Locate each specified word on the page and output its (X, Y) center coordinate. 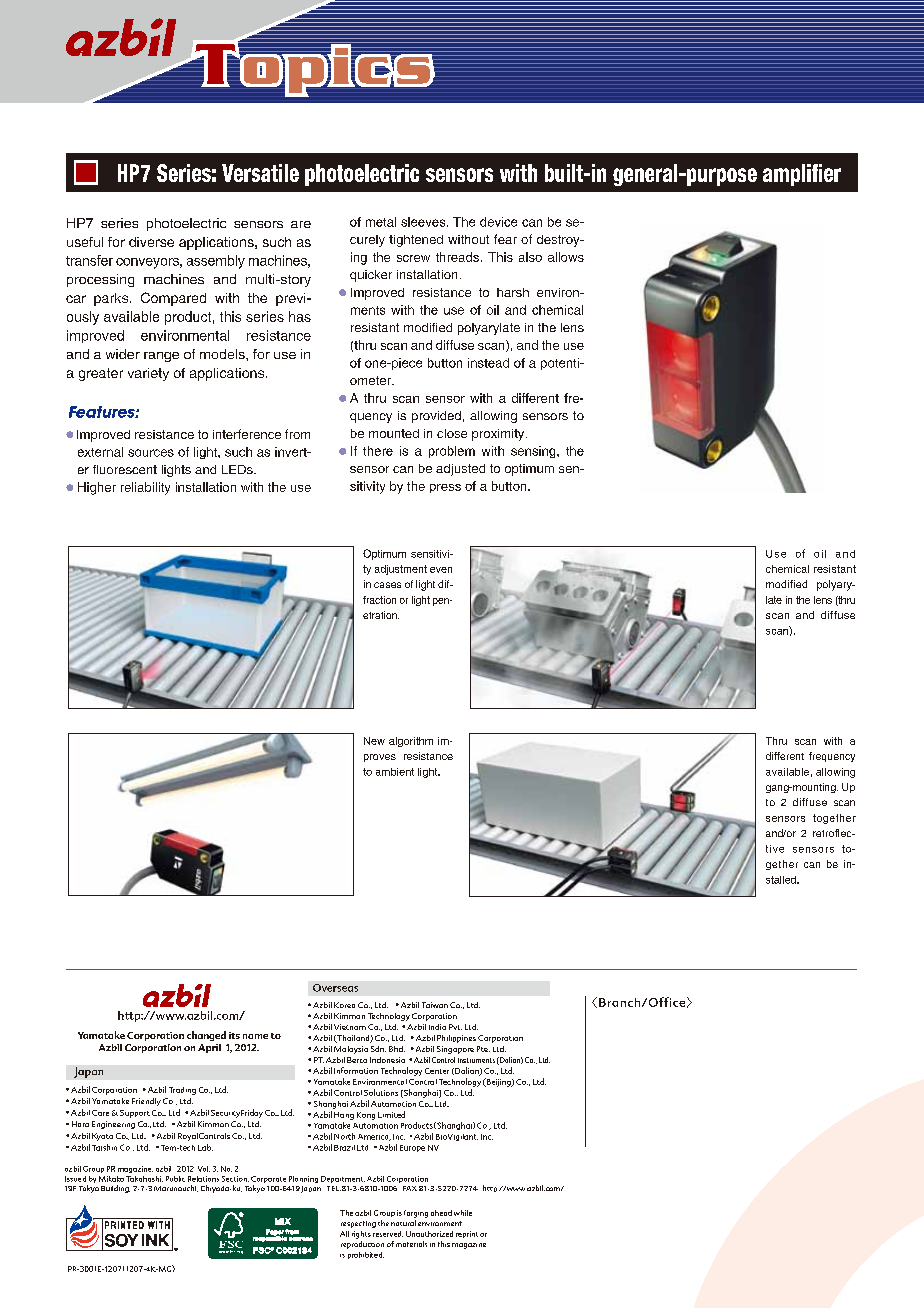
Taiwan (435, 1005)
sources (151, 453)
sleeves (424, 222)
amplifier (802, 175)
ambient (395, 772)
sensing (534, 452)
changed (206, 1036)
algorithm (411, 742)
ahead (441, 1213)
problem (452, 452)
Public (175, 1179)
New (374, 741)
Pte (483, 1049)
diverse (151, 242)
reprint (467, 1234)
